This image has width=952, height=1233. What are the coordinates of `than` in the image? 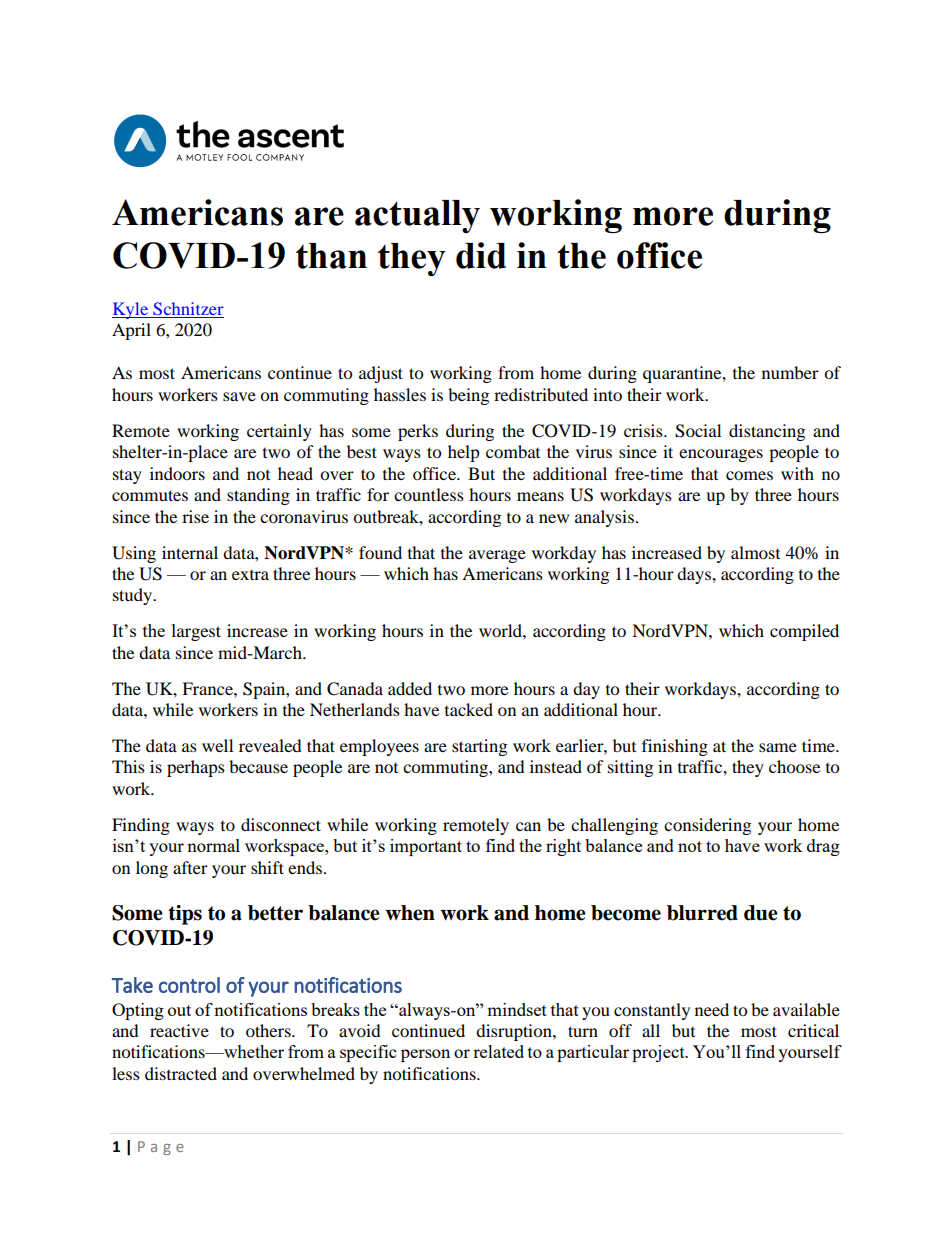 It's located at (331, 256).
